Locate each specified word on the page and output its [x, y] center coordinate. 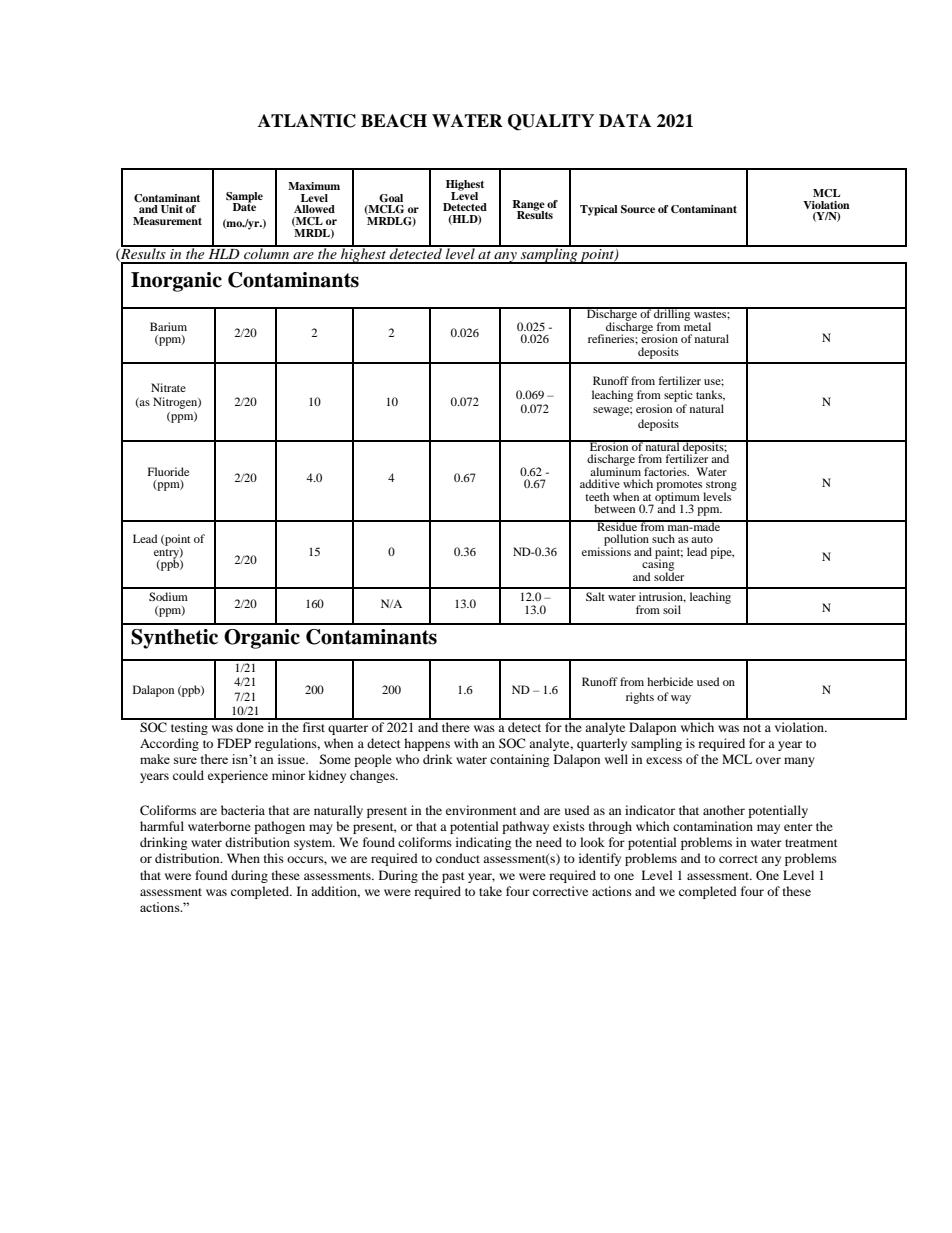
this [274, 858]
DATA [625, 120]
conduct [458, 858]
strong [720, 487]
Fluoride [168, 471]
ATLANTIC [307, 121]
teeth [597, 496]
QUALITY [551, 122]
